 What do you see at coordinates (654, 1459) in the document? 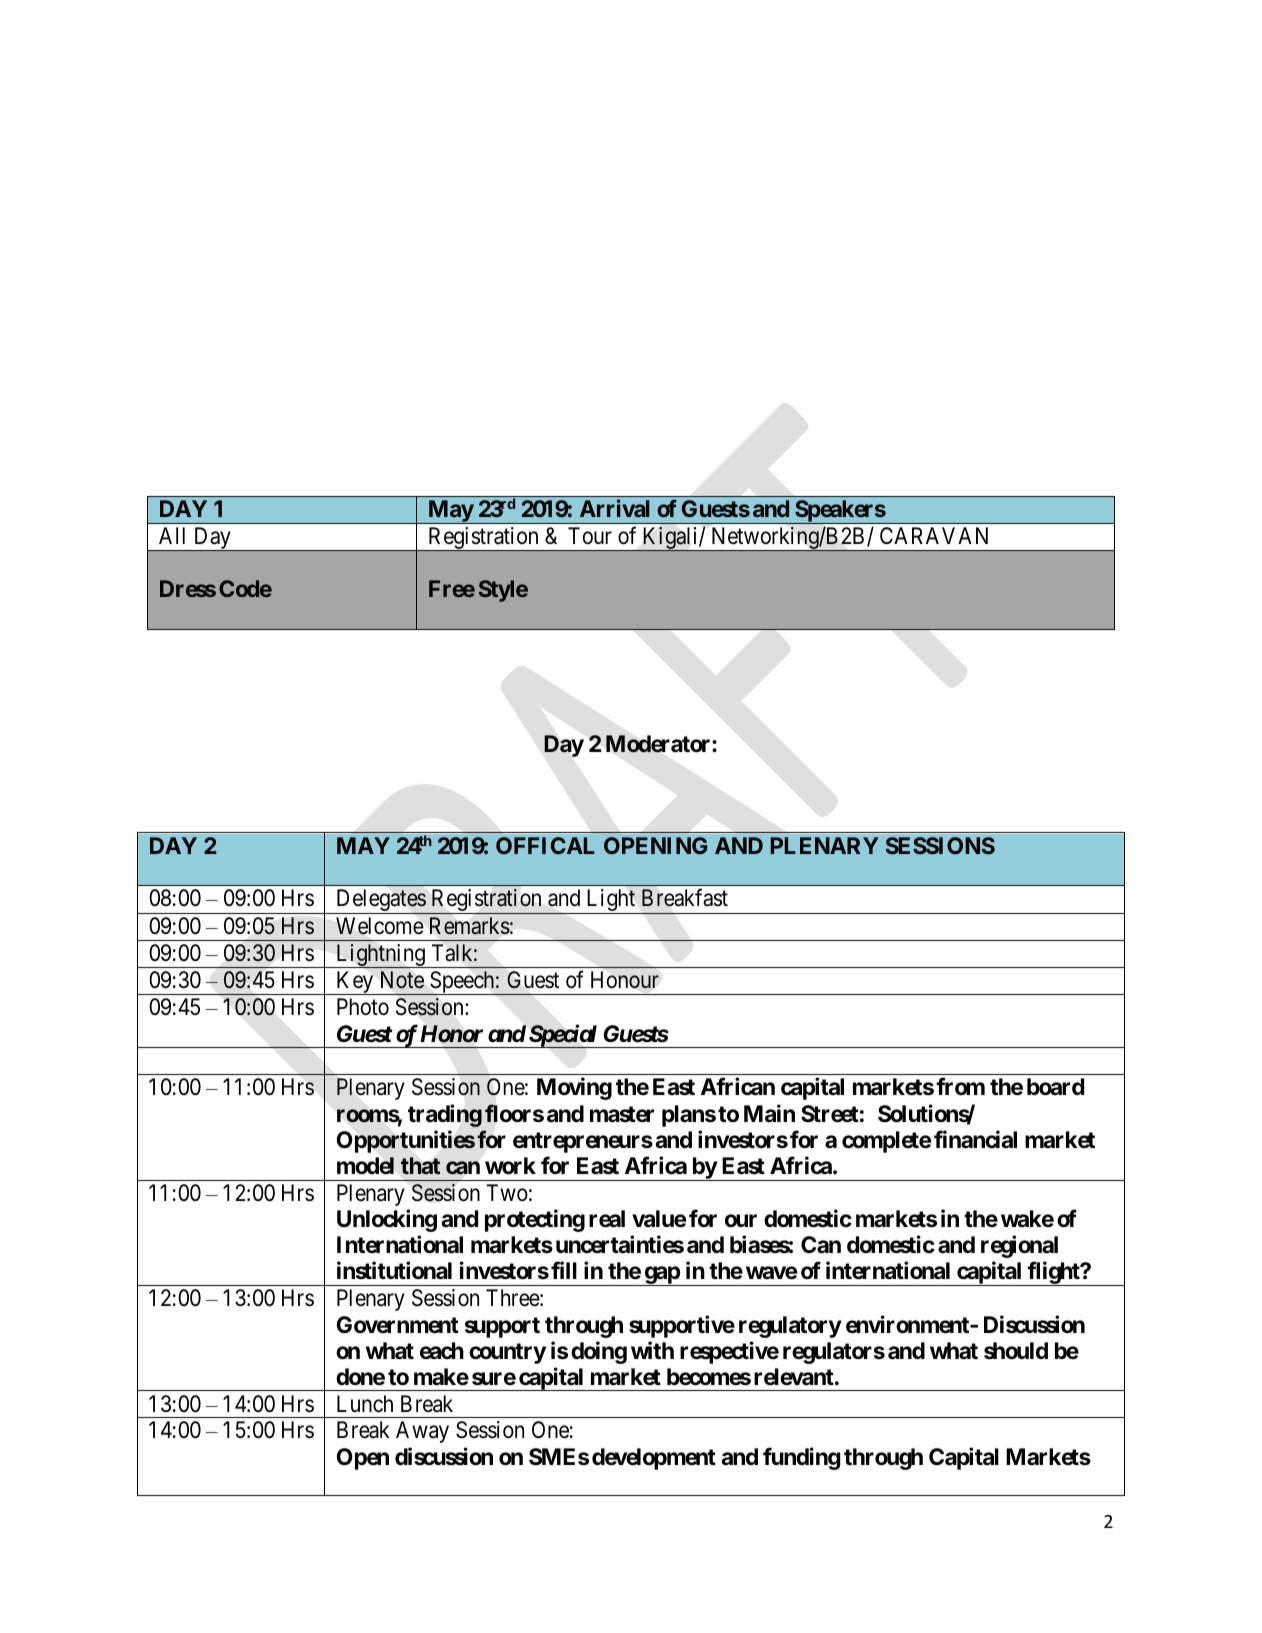
I see `development` at bounding box center [654, 1459].
